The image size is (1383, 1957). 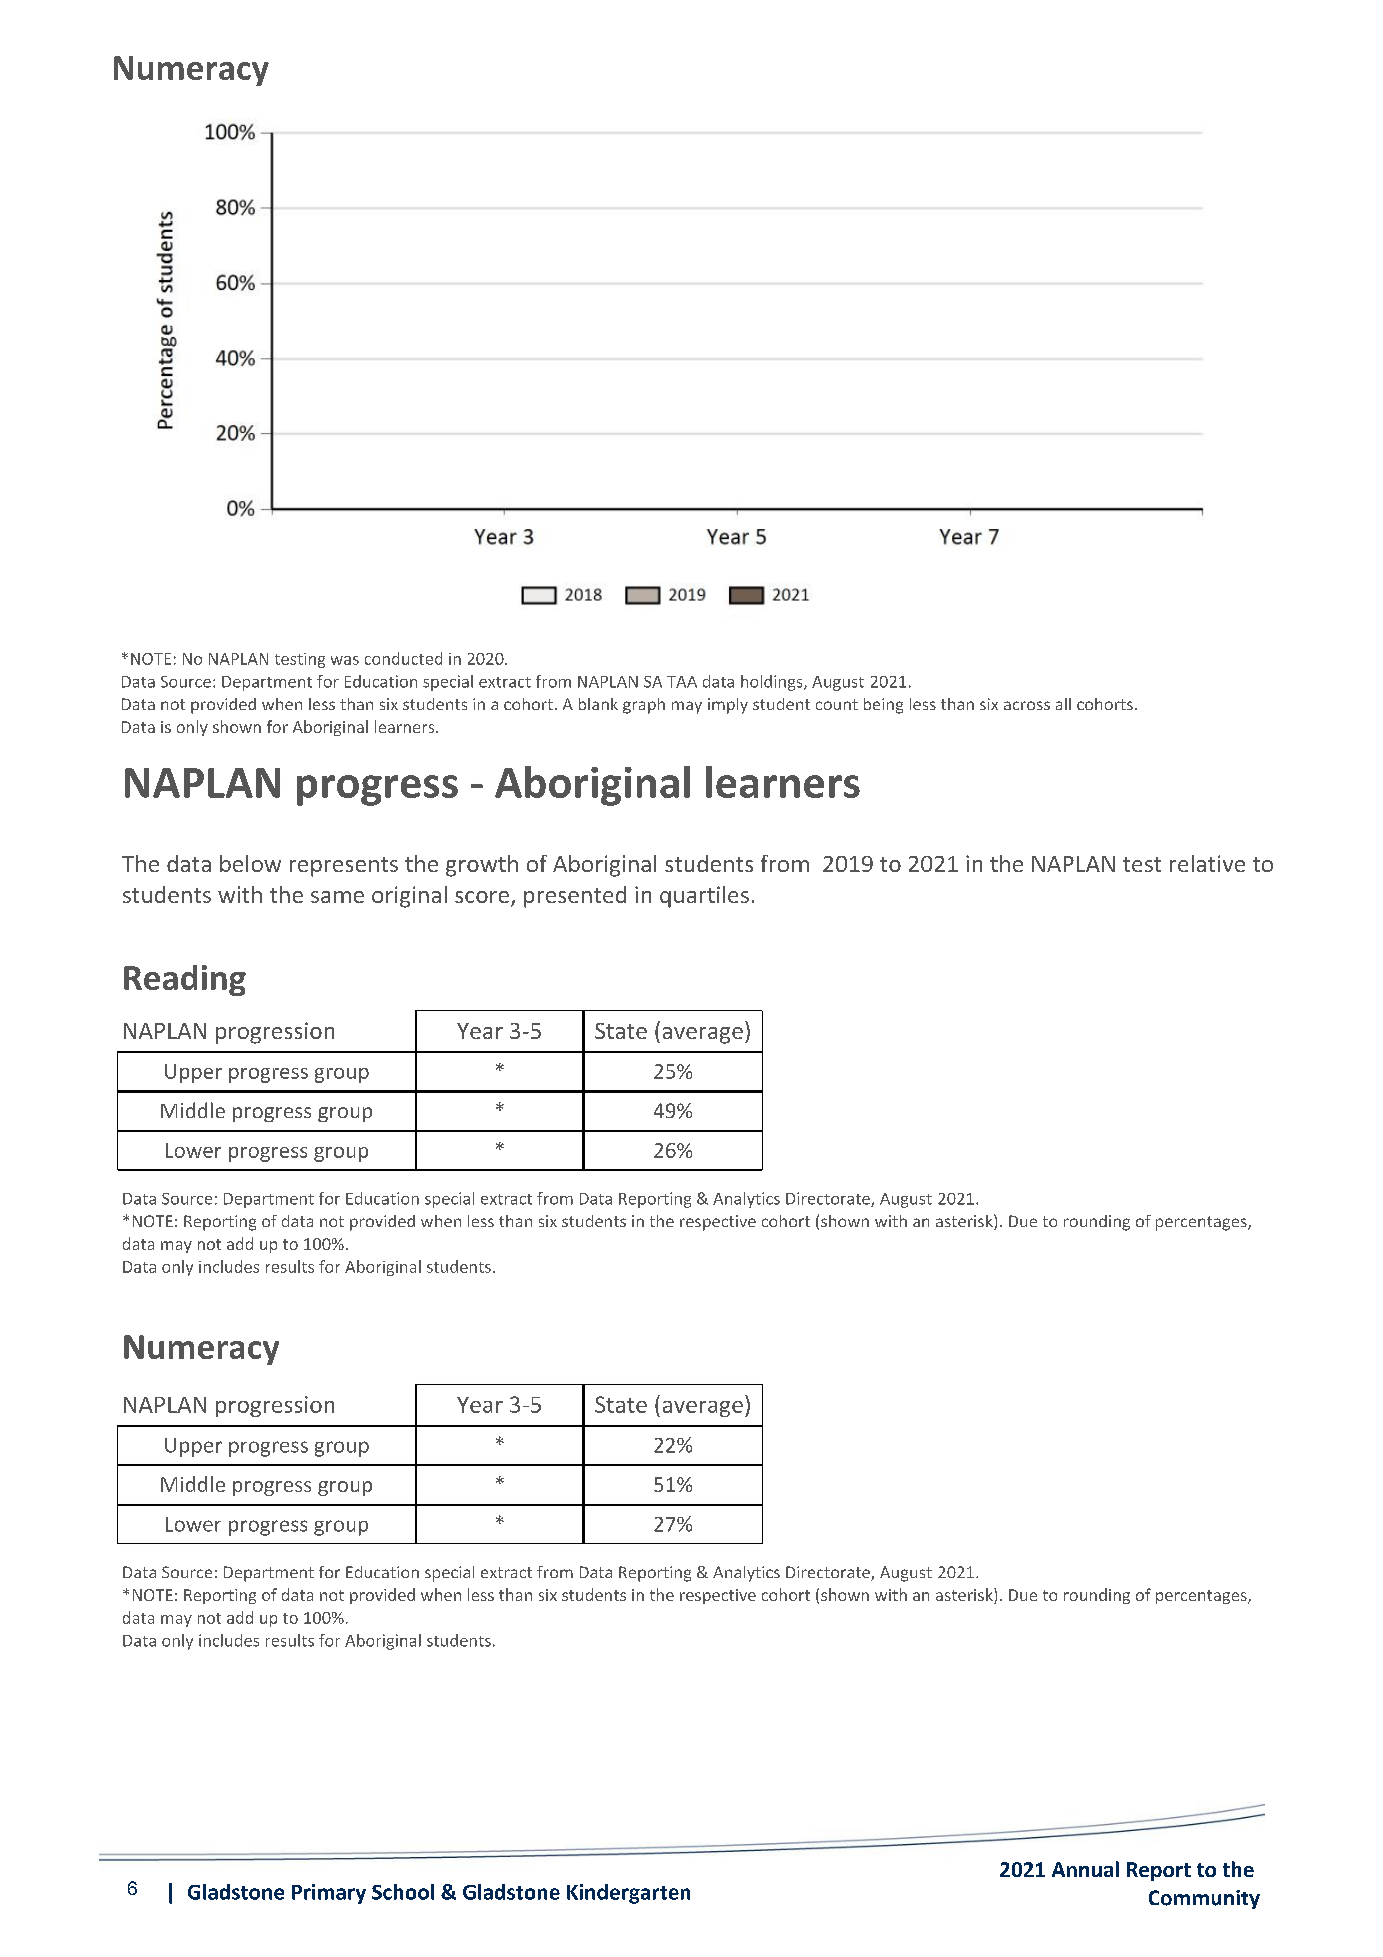 I want to click on Reading, so click(x=185, y=980).
